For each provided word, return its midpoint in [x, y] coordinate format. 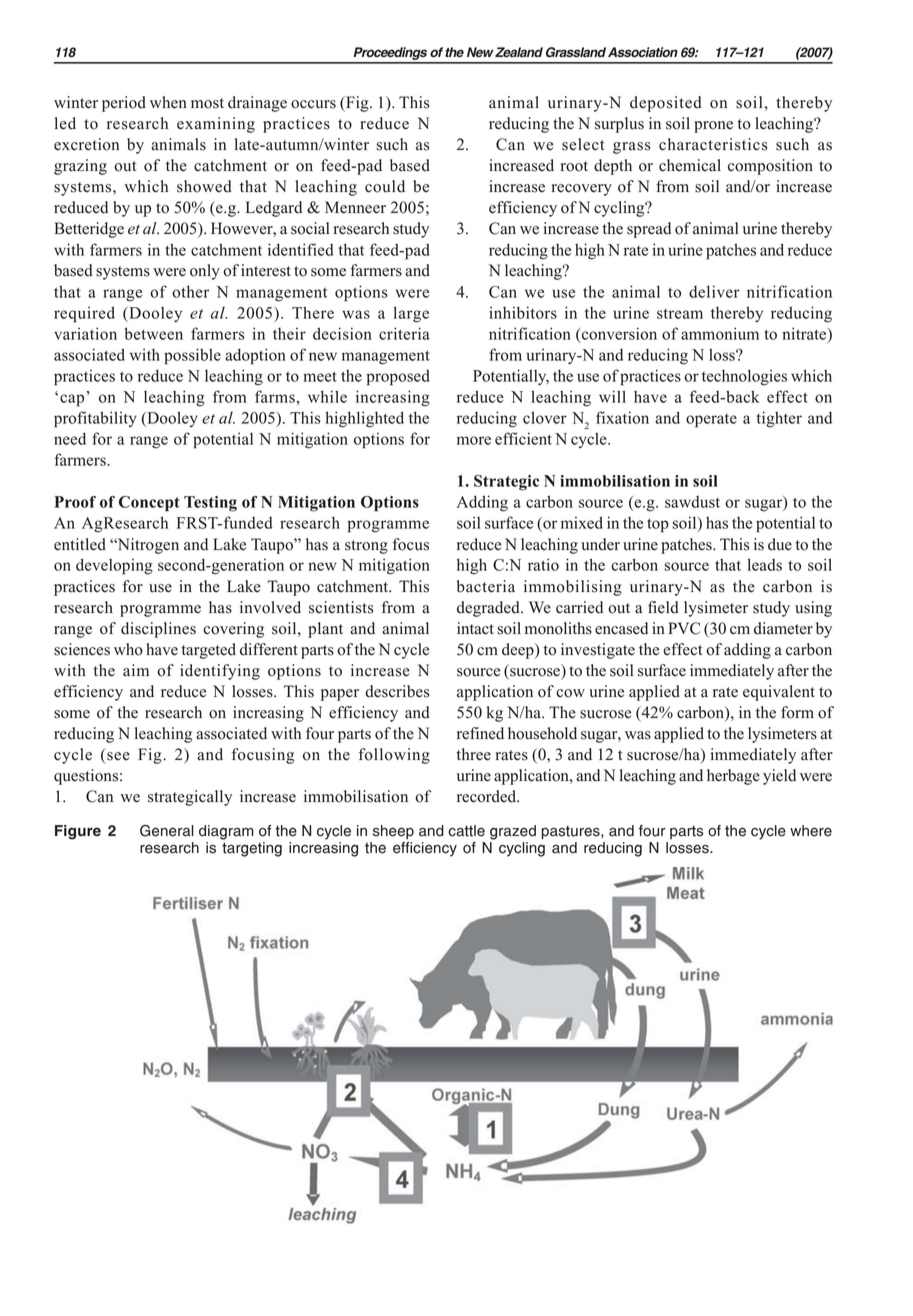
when [168, 102]
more [474, 440]
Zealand [519, 52]
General [167, 831]
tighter [779, 419]
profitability [95, 419]
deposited [666, 104]
